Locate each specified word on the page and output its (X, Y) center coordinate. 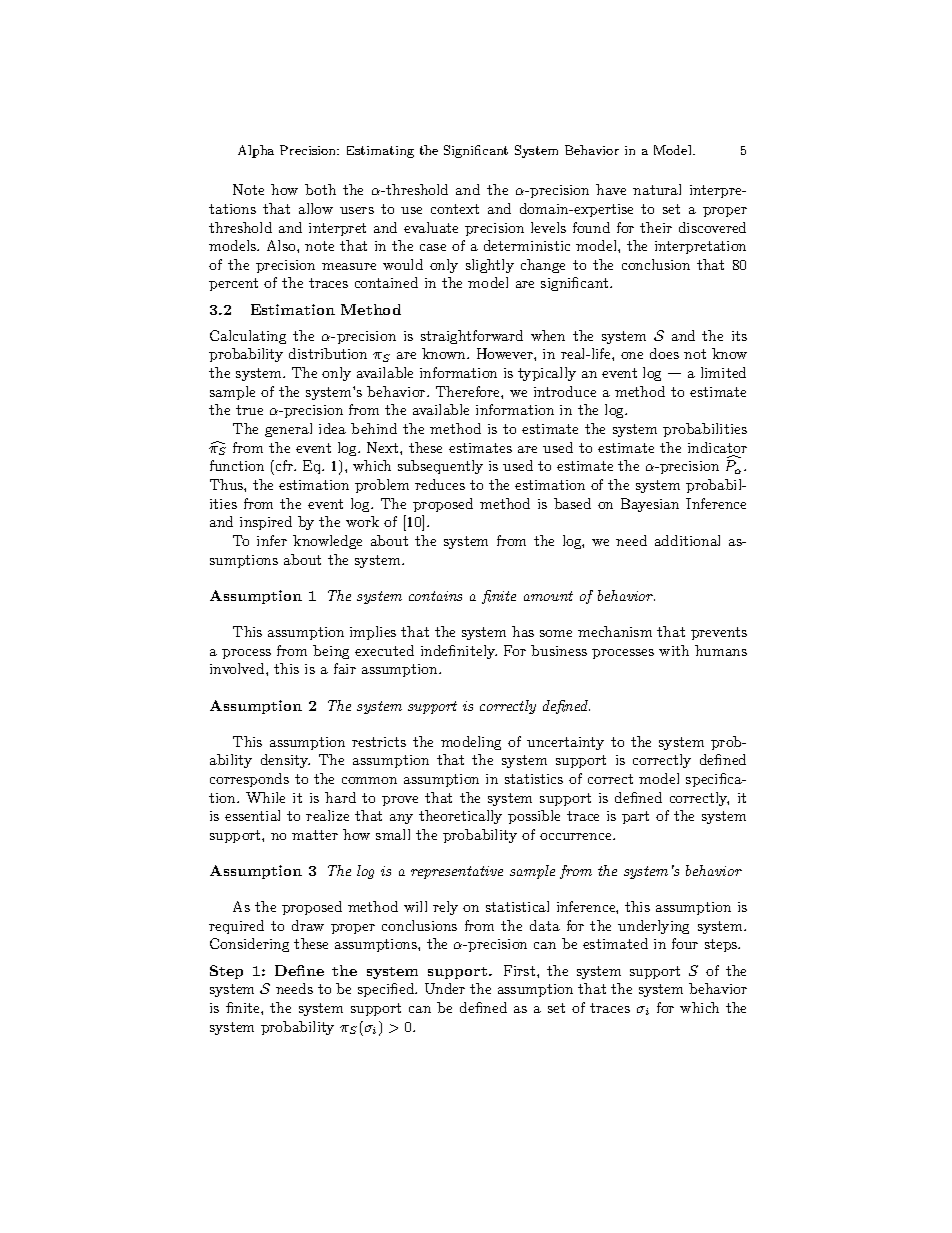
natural (657, 189)
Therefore (469, 391)
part (635, 817)
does (664, 353)
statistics (534, 779)
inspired (266, 523)
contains (435, 596)
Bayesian (650, 505)
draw (308, 925)
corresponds (249, 780)
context (455, 209)
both (320, 189)
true (249, 410)
